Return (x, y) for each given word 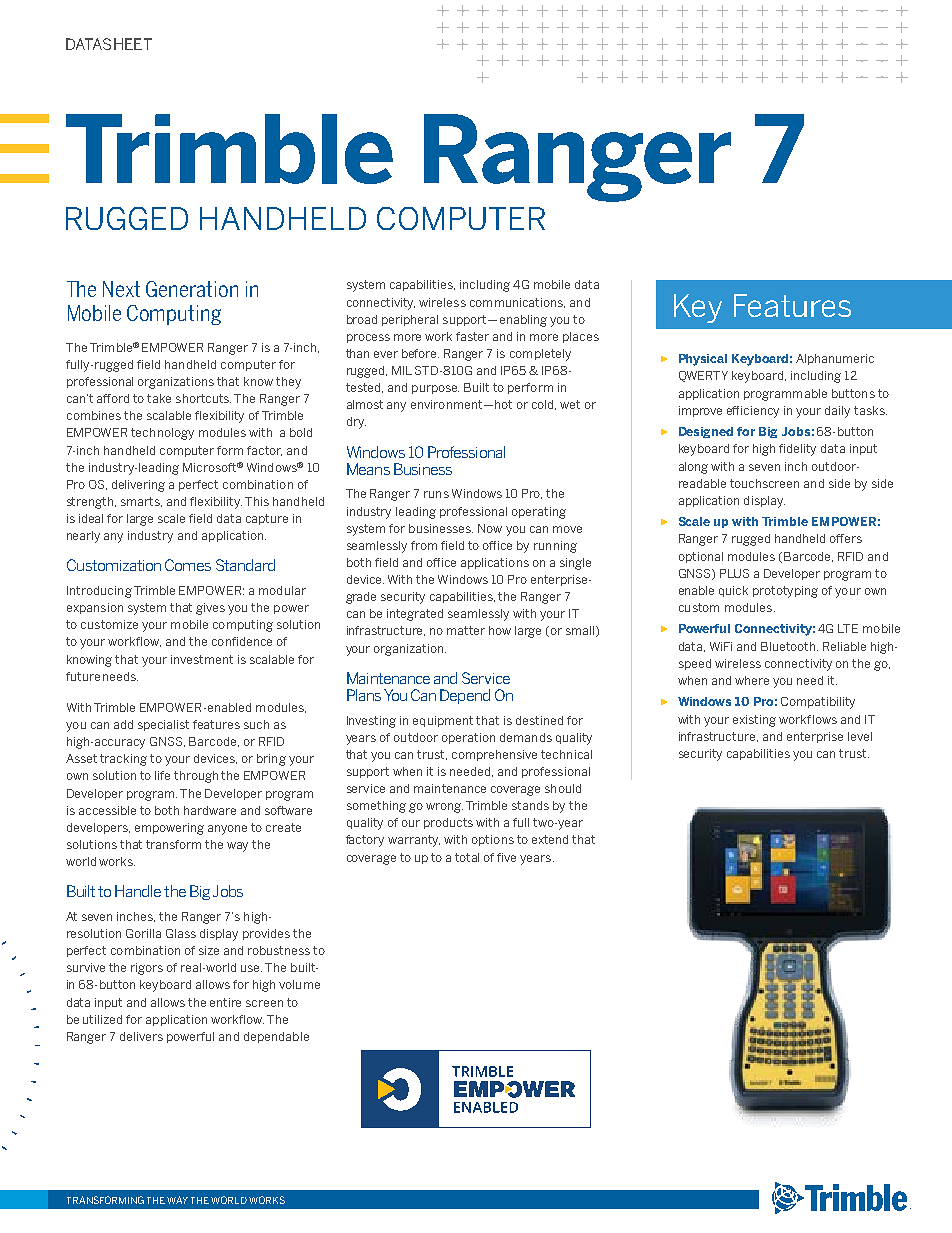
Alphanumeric (835, 359)
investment (202, 659)
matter (466, 630)
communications (517, 303)
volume (299, 984)
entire (225, 1002)
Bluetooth (789, 646)
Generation (192, 289)
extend (550, 839)
